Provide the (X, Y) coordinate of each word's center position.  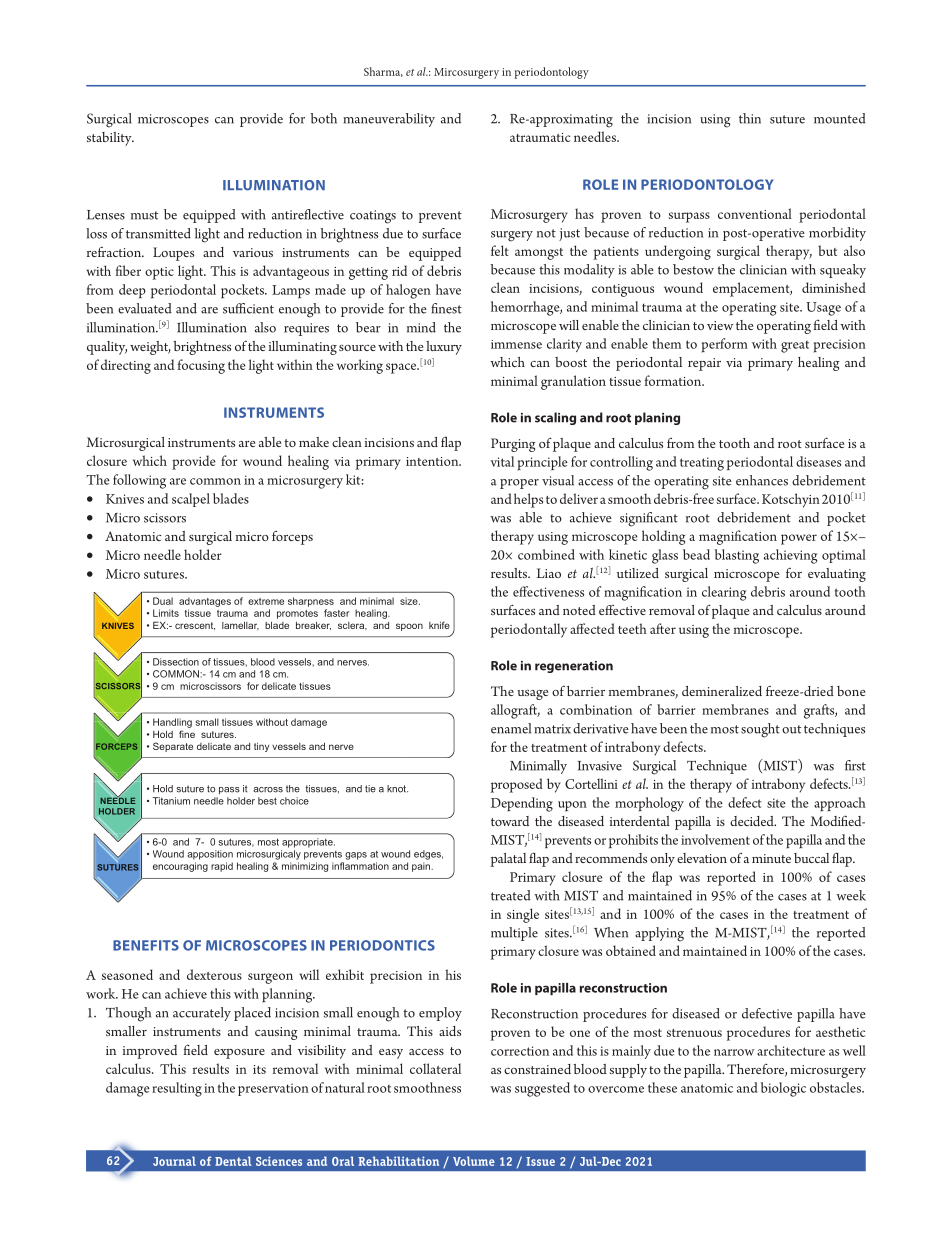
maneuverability (389, 120)
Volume (474, 1161)
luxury (444, 348)
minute (771, 858)
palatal (508, 860)
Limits (166, 613)
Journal (174, 1161)
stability (110, 139)
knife (439, 625)
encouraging (180, 867)
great (795, 346)
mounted (840, 118)
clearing (724, 593)
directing (126, 366)
